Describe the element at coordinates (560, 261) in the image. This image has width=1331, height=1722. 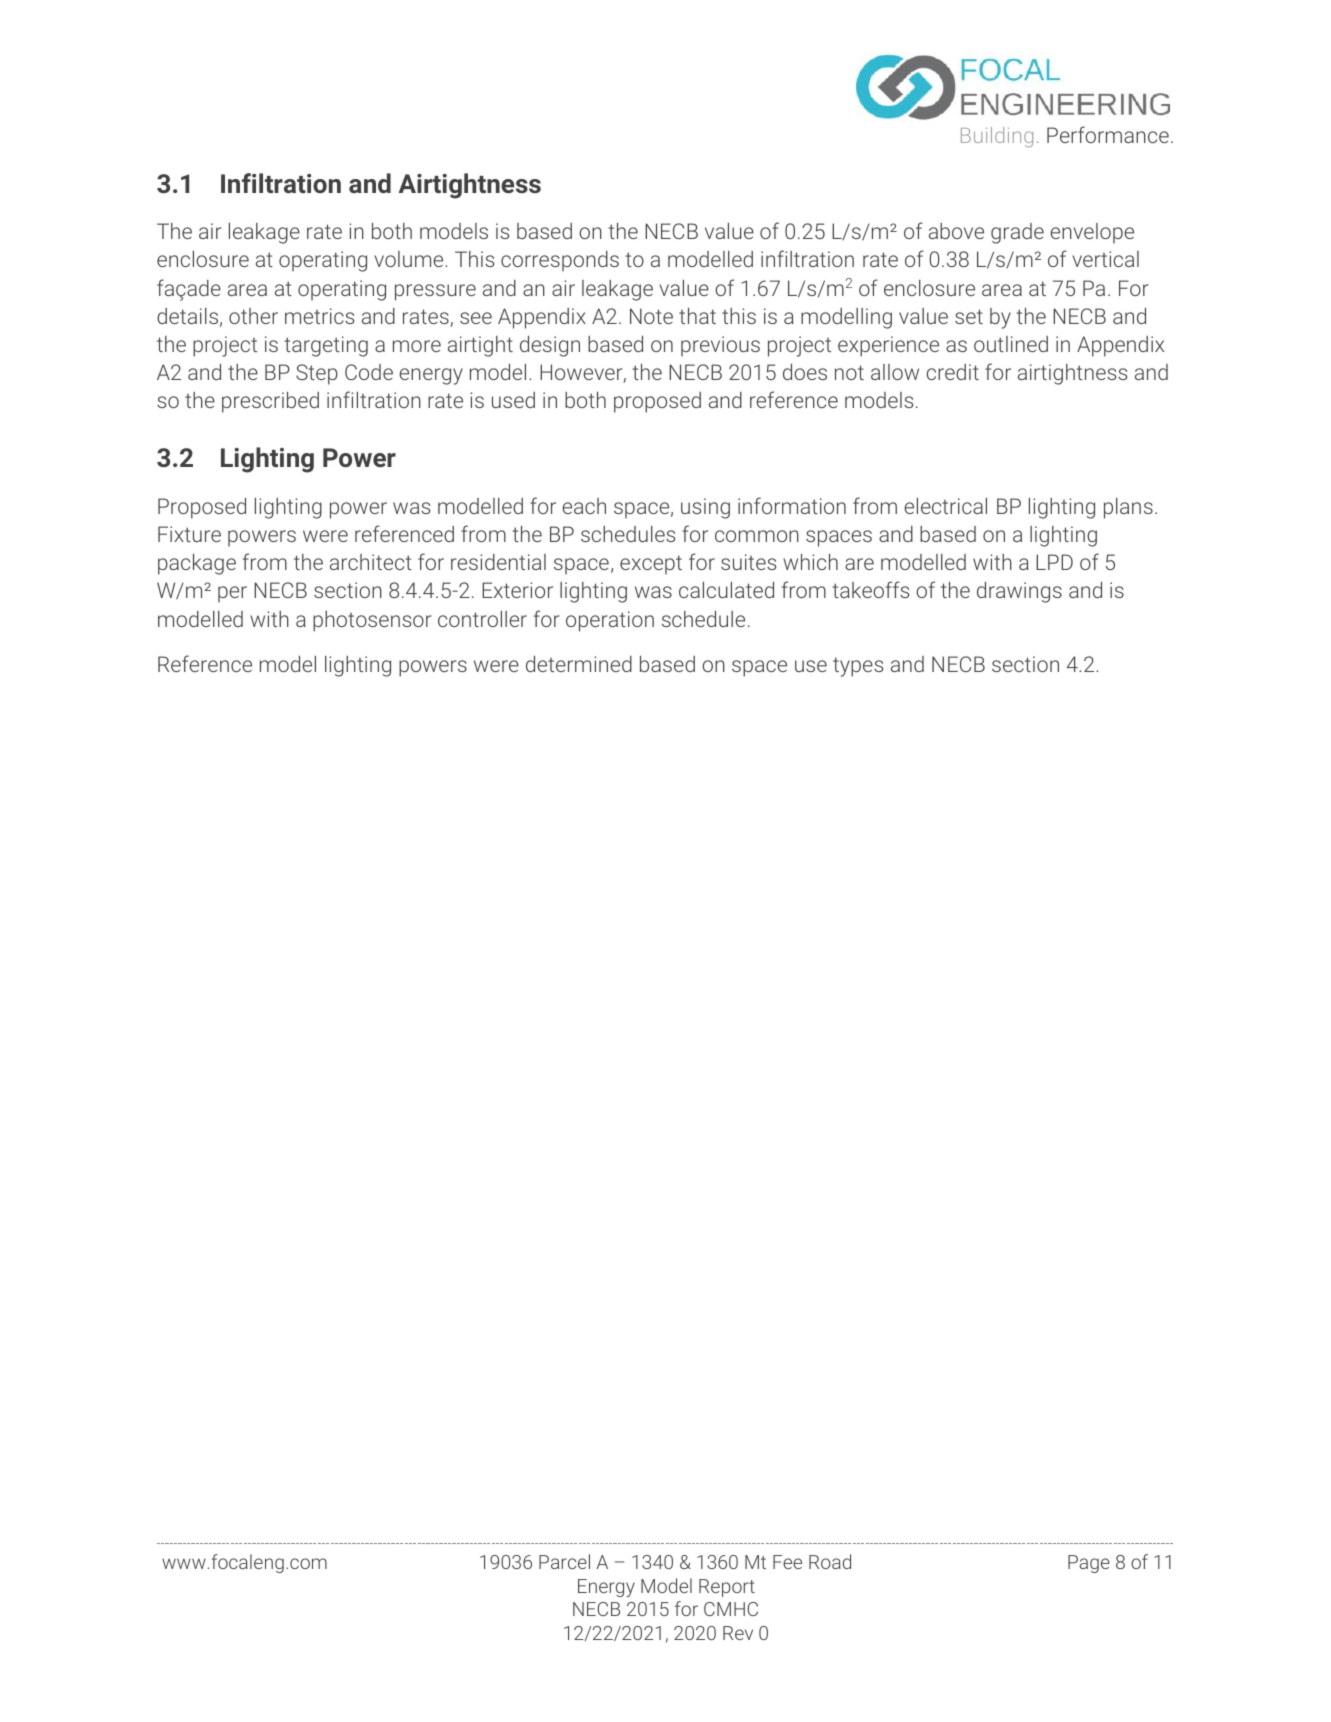
I see `corresponds` at that location.
